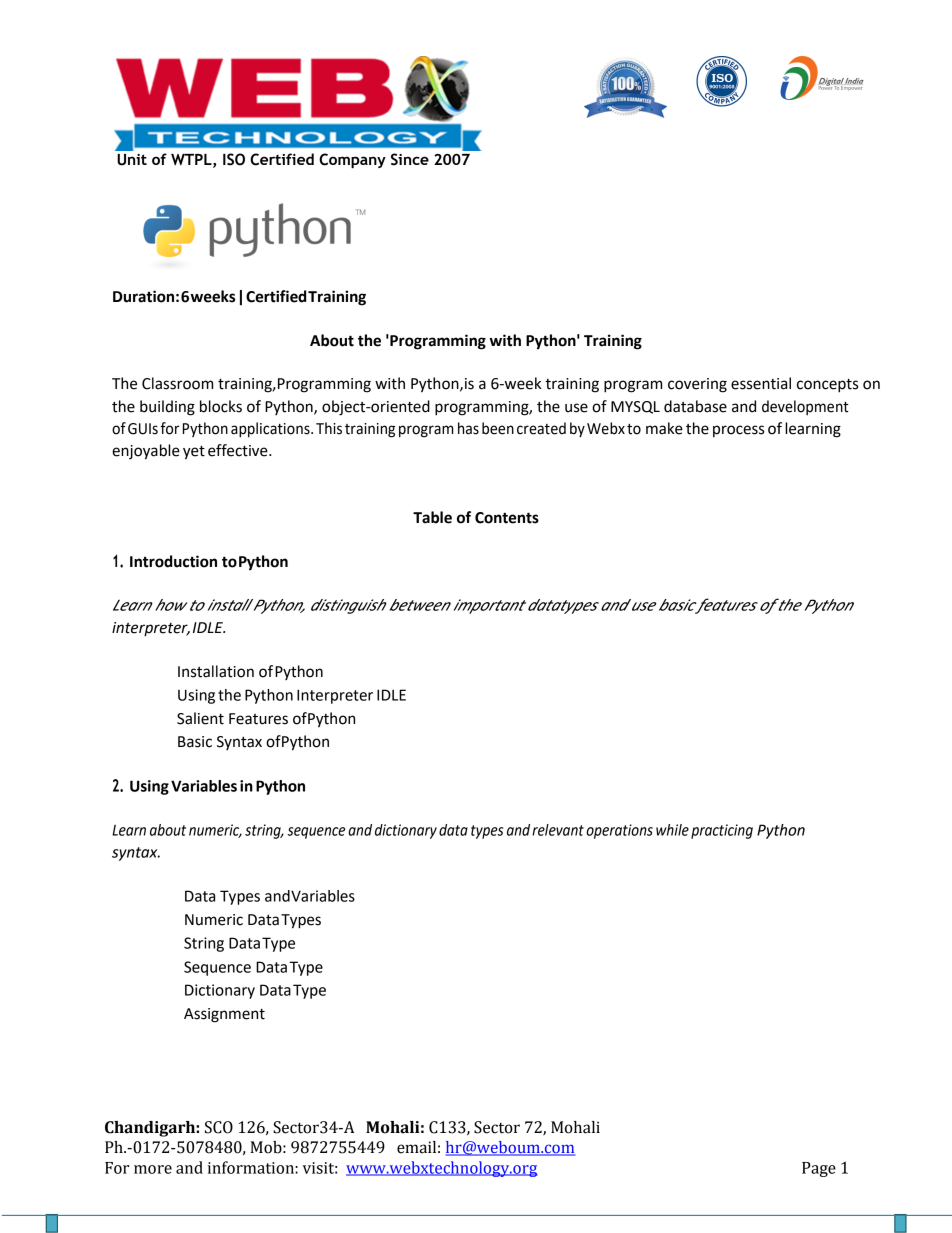 This image has height=1233, width=952. Describe the element at coordinates (410, 159) in the image. I see `Since` at that location.
